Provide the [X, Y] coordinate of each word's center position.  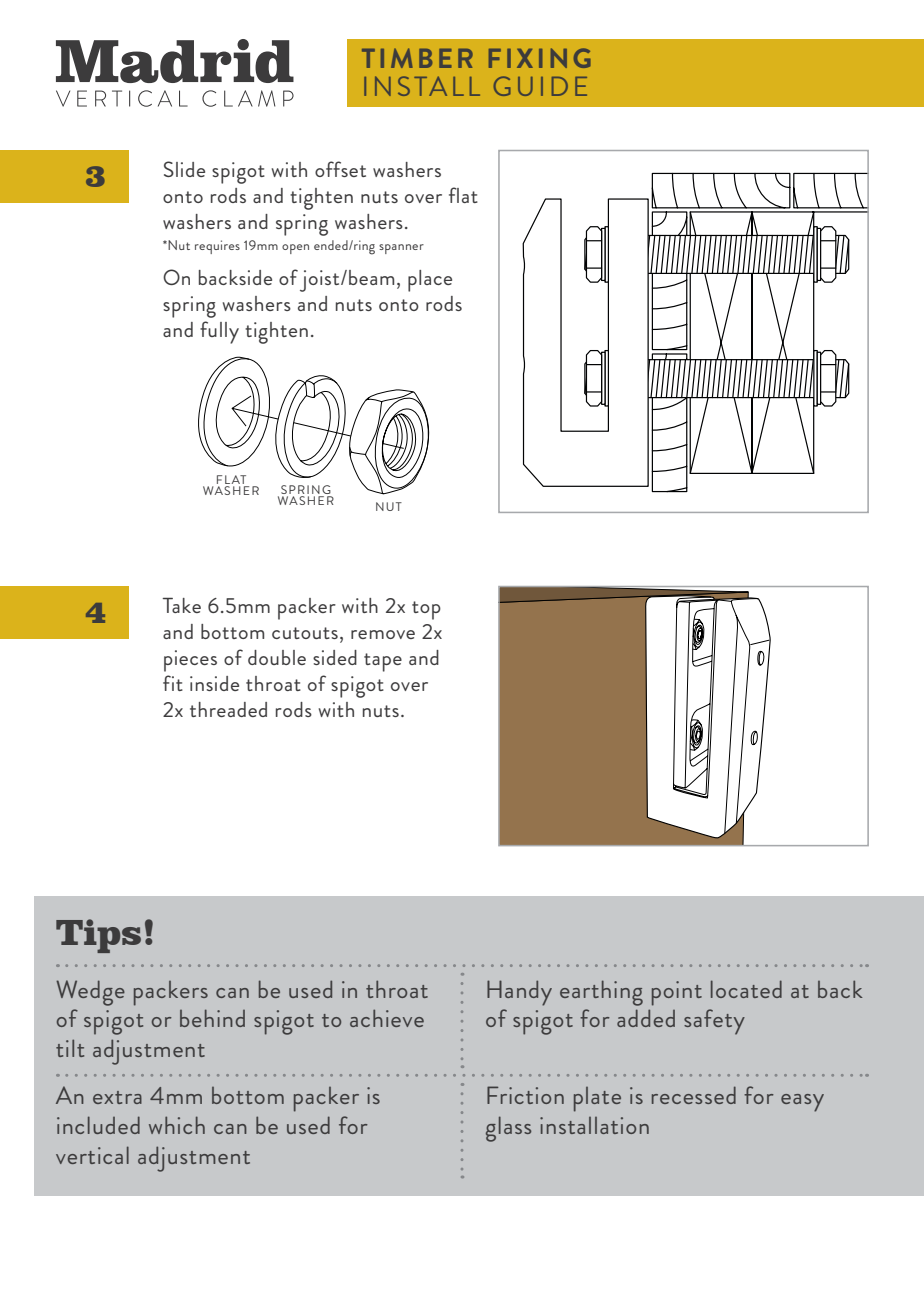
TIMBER [417, 58]
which [177, 1125]
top [426, 610]
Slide [184, 169]
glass [508, 1129]
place [430, 281]
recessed [694, 1095]
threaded [228, 709]
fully [219, 332]
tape [383, 662]
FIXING [540, 58]
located [746, 989]
